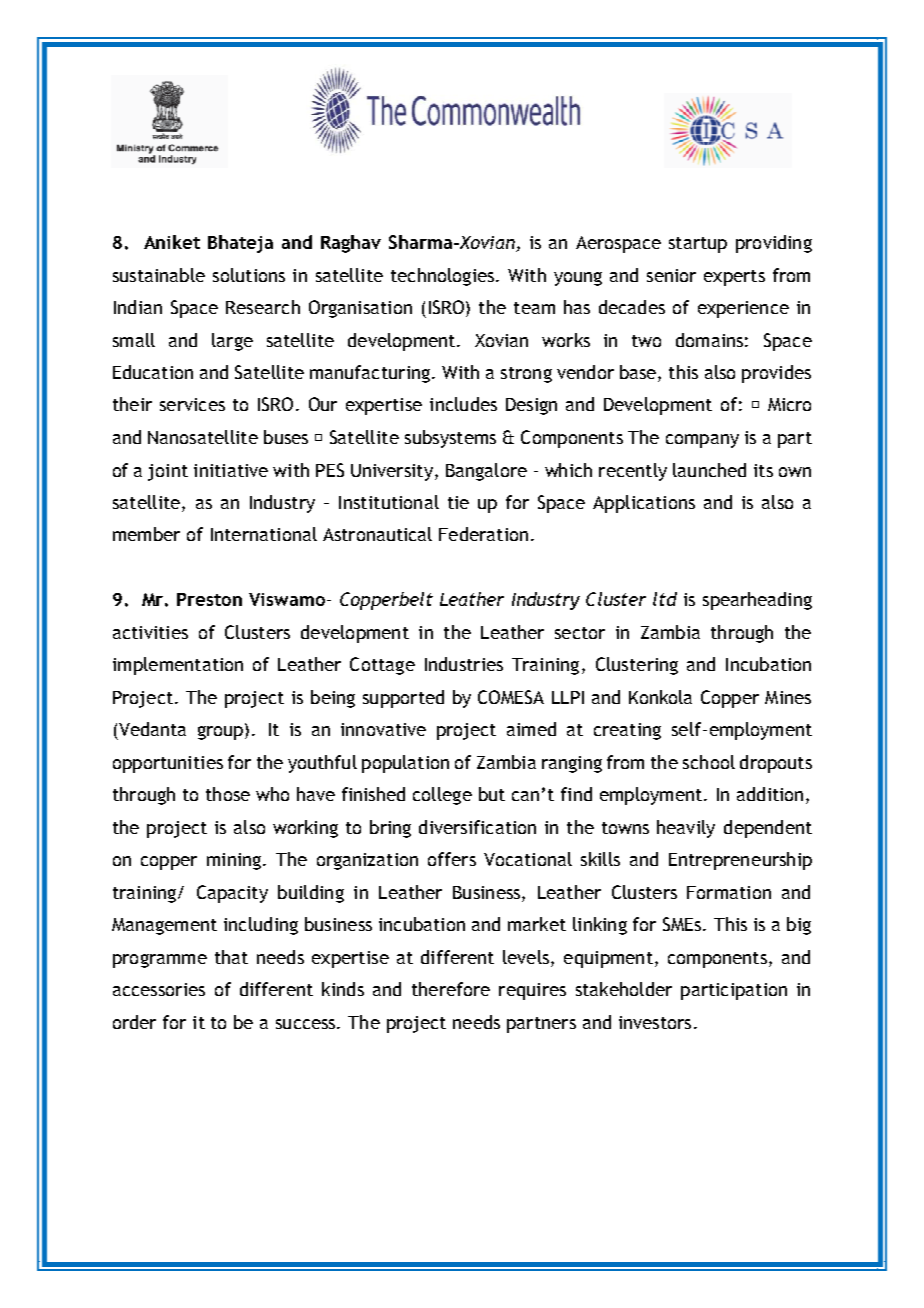  What do you see at coordinates (444, 277) in the page?
I see `technologies` at bounding box center [444, 277].
